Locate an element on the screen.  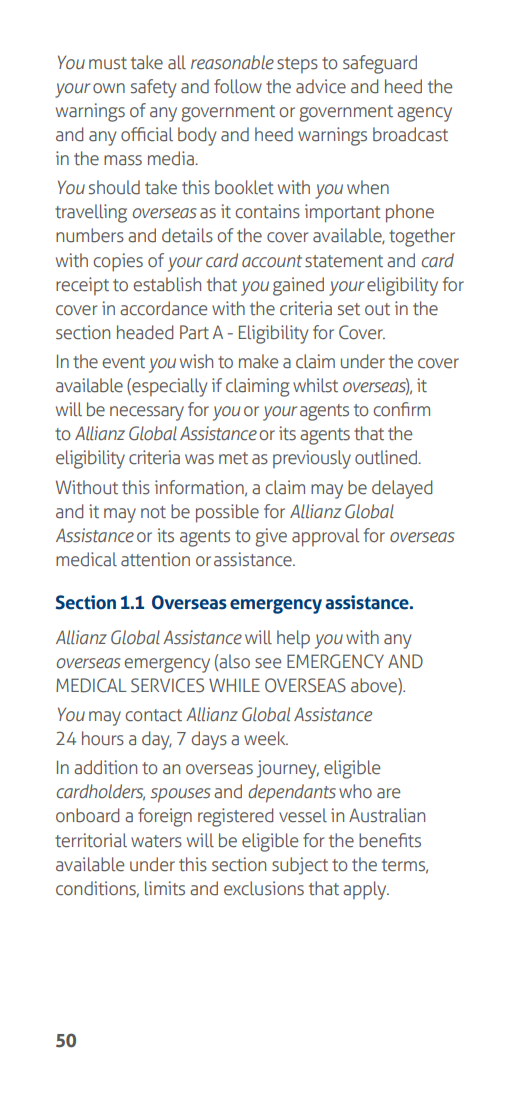
copies is located at coordinates (118, 262).
